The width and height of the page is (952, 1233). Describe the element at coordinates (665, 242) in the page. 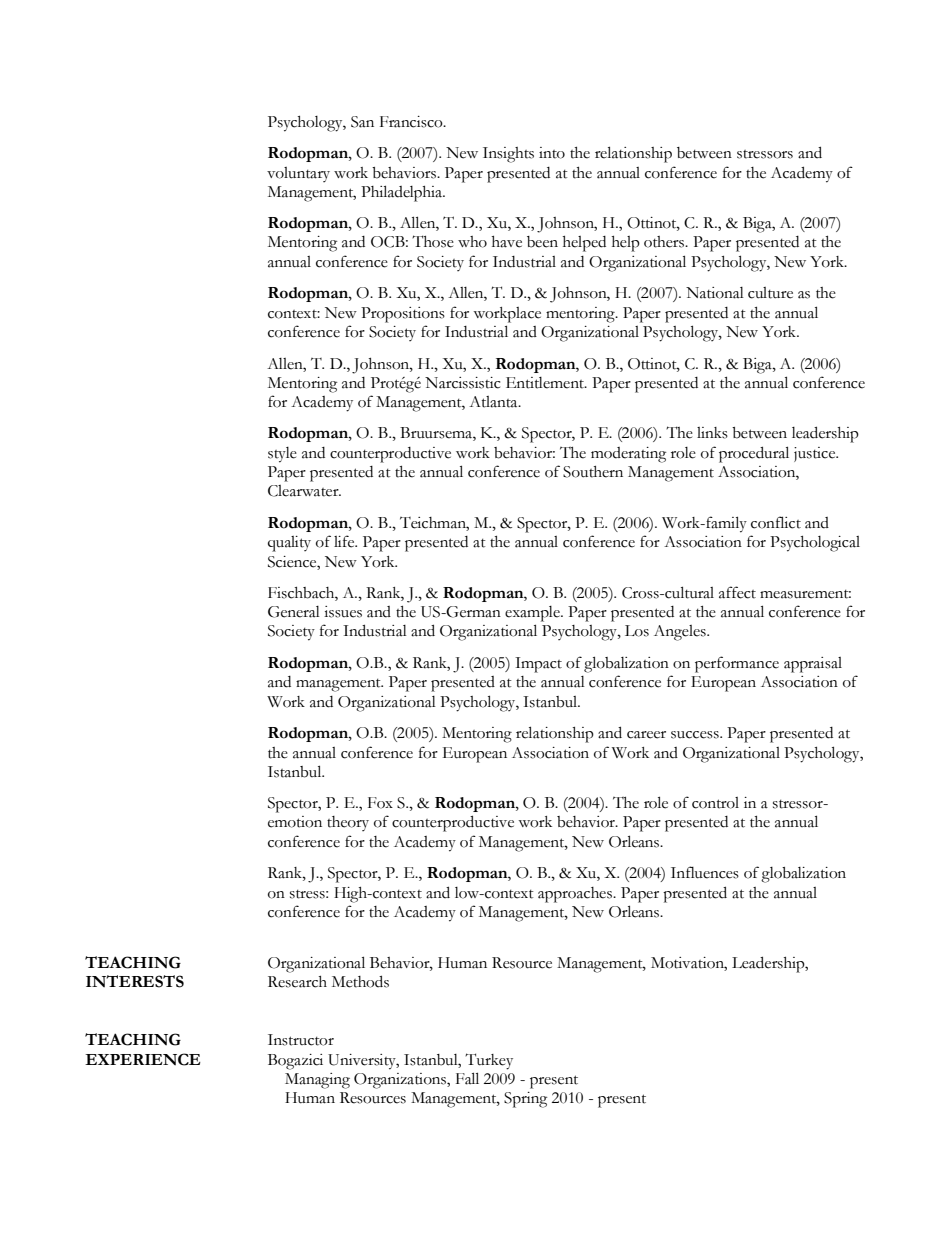

I see `others` at that location.
